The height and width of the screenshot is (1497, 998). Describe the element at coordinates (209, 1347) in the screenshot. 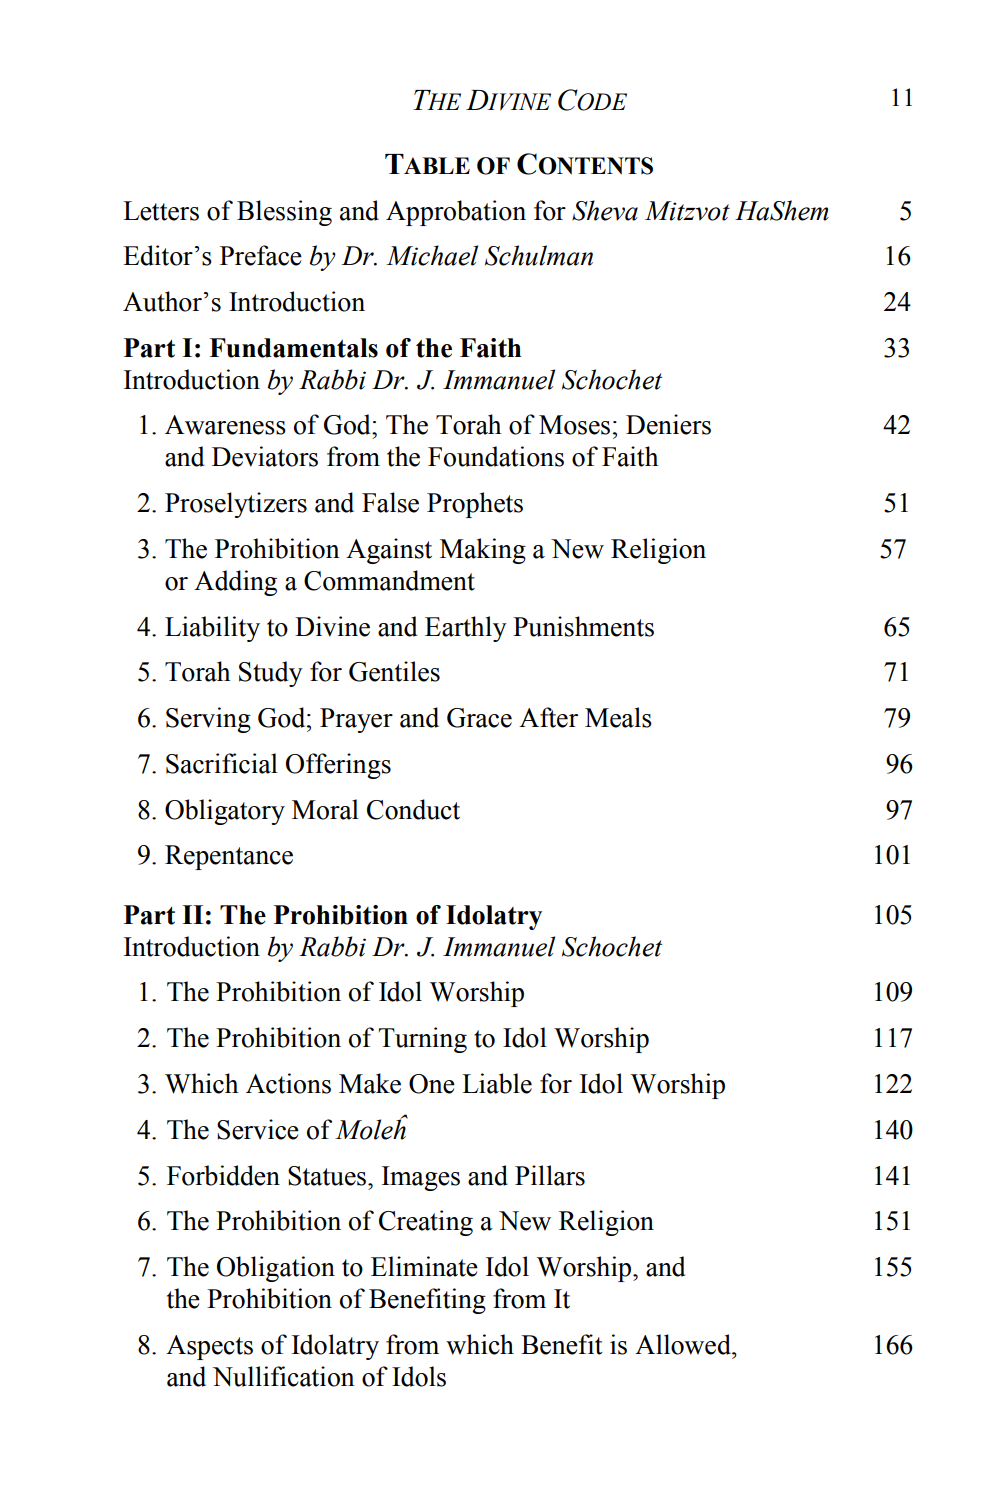

I see `Aspects` at that location.
